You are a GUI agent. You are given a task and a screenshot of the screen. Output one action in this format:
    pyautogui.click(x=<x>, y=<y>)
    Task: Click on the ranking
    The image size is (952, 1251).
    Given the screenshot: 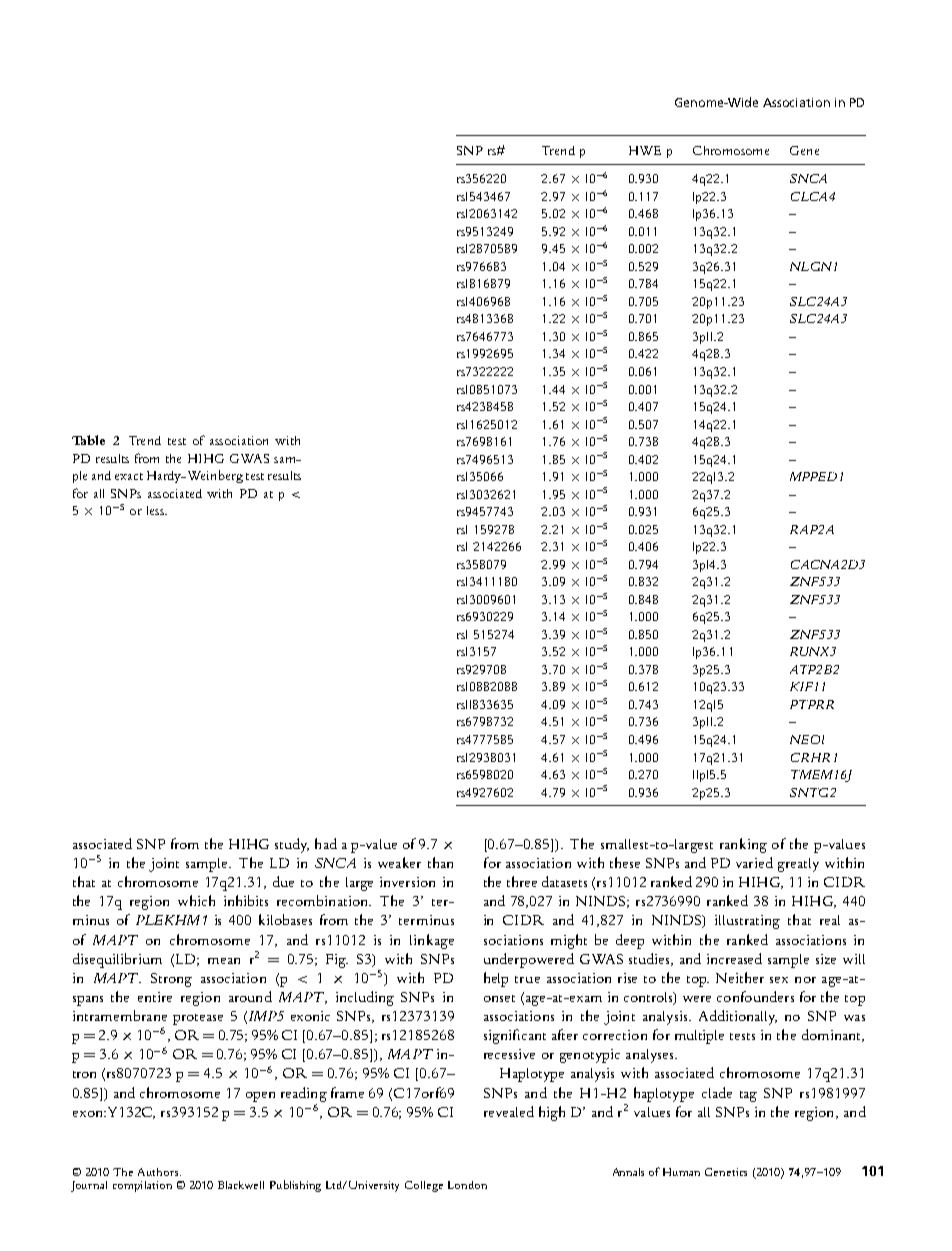 What is the action you would take?
    pyautogui.click(x=743, y=845)
